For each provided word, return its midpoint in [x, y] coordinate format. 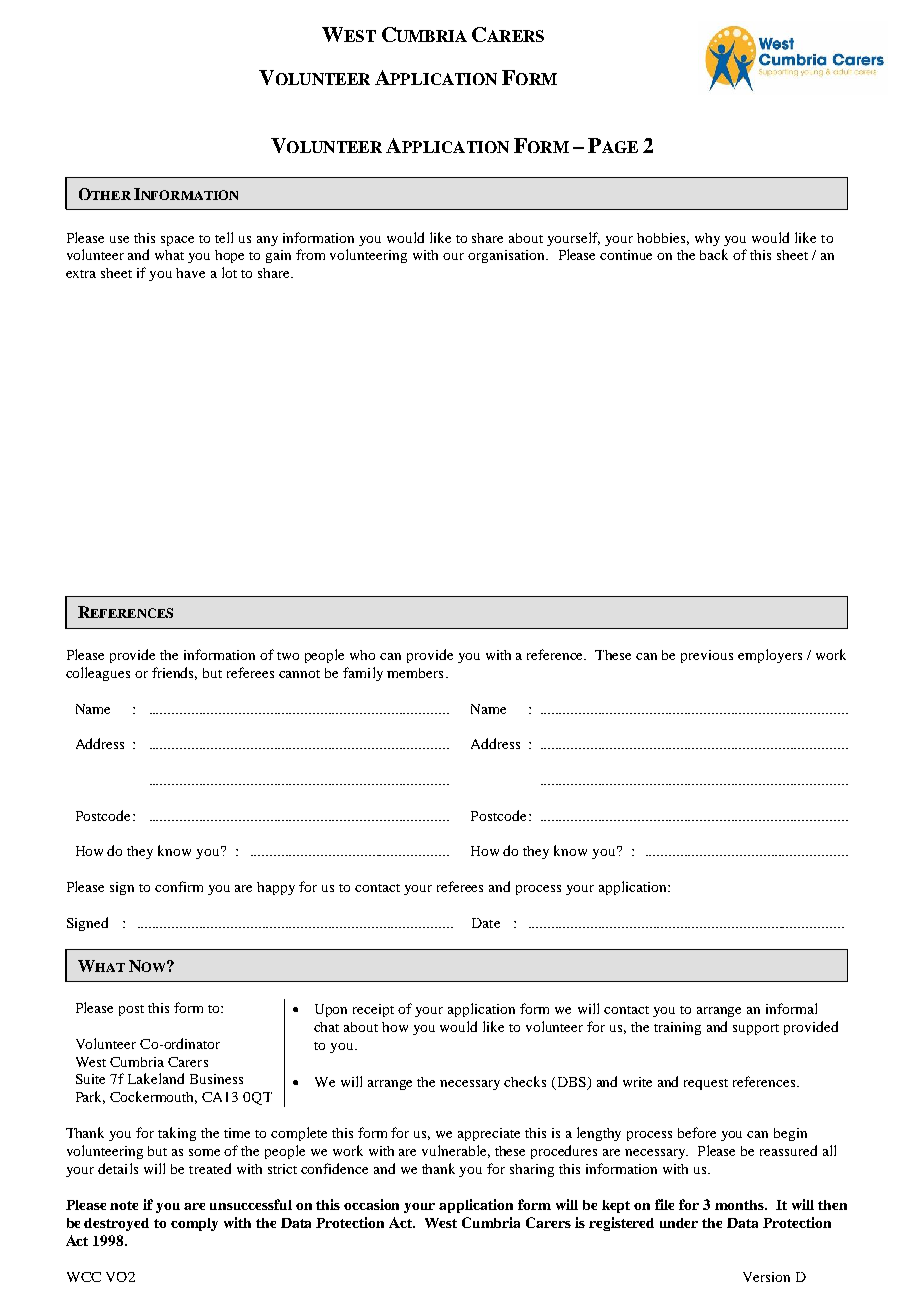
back [714, 254]
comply [194, 1224]
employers [770, 656]
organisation [508, 256]
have [190, 273]
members [415, 673]
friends [174, 673]
